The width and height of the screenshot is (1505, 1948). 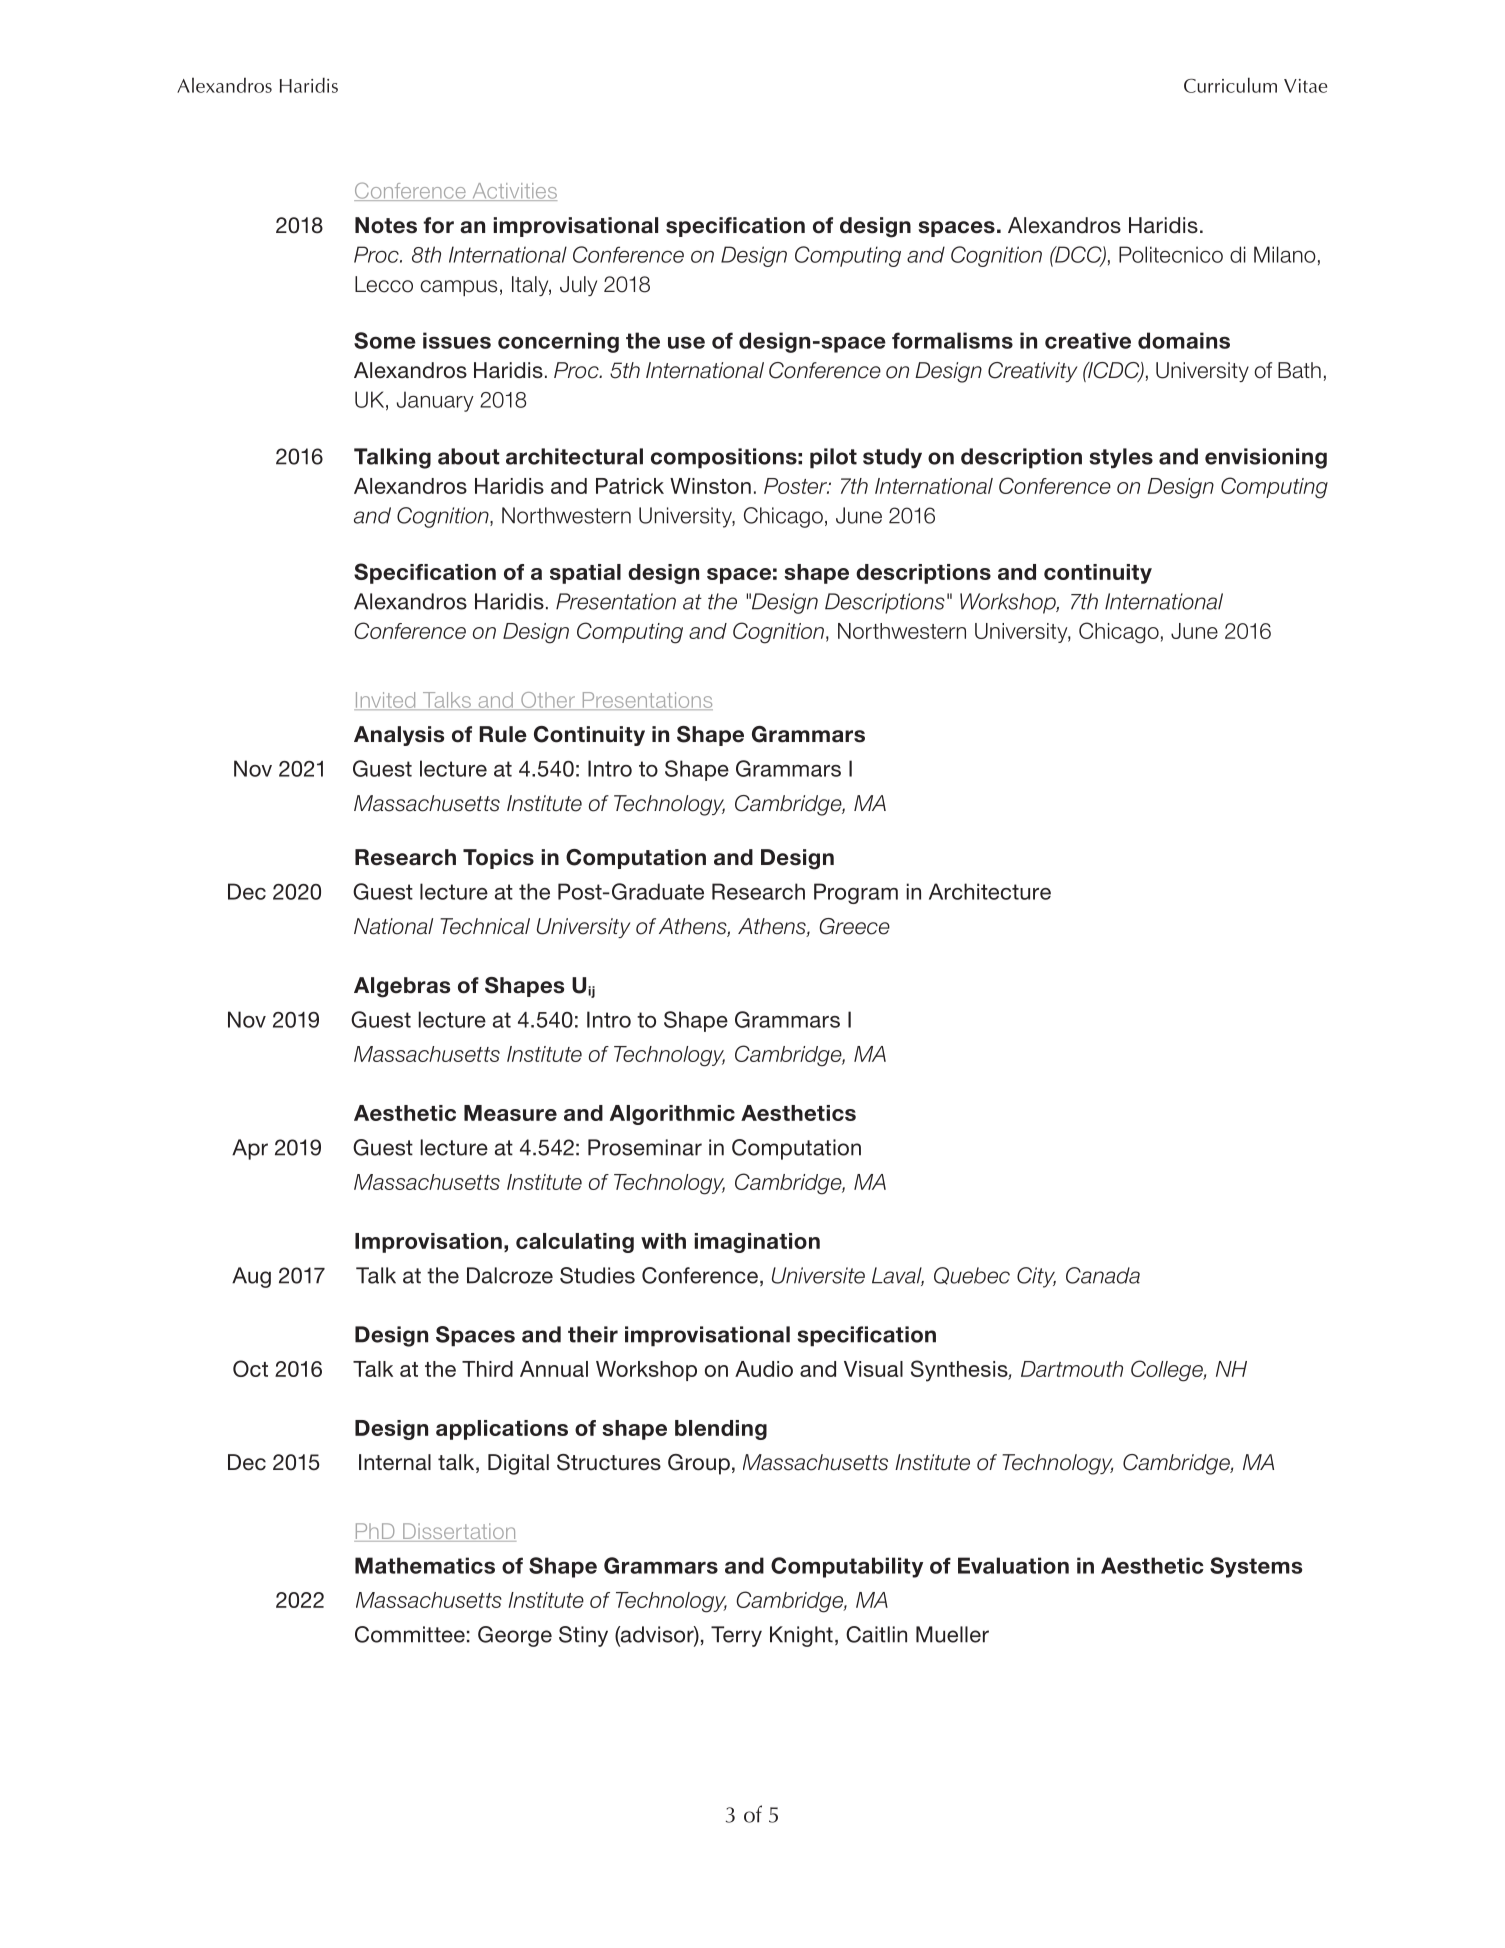 I want to click on Curriculum, so click(x=1230, y=85).
